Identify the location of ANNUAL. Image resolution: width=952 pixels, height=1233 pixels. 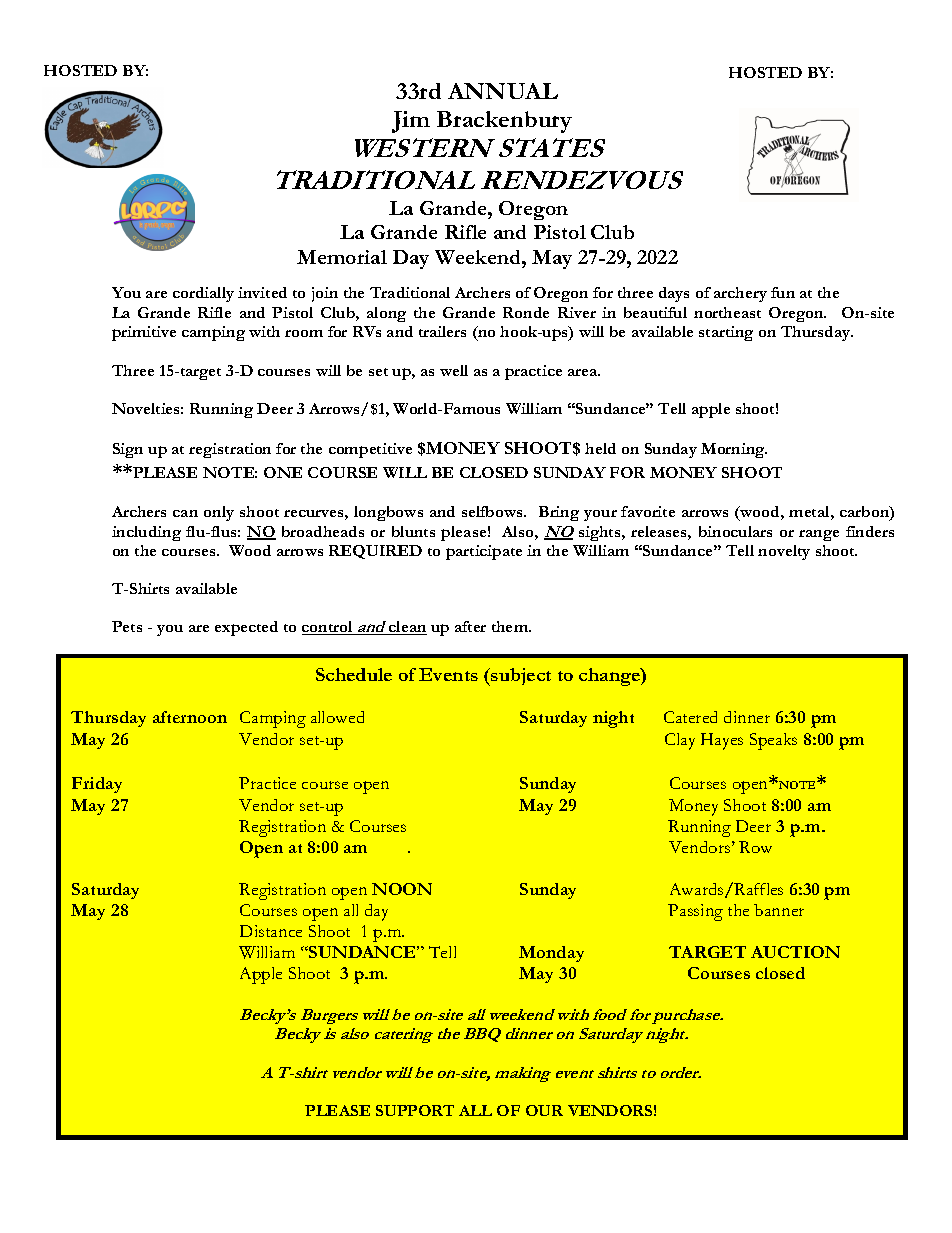
(503, 91).
